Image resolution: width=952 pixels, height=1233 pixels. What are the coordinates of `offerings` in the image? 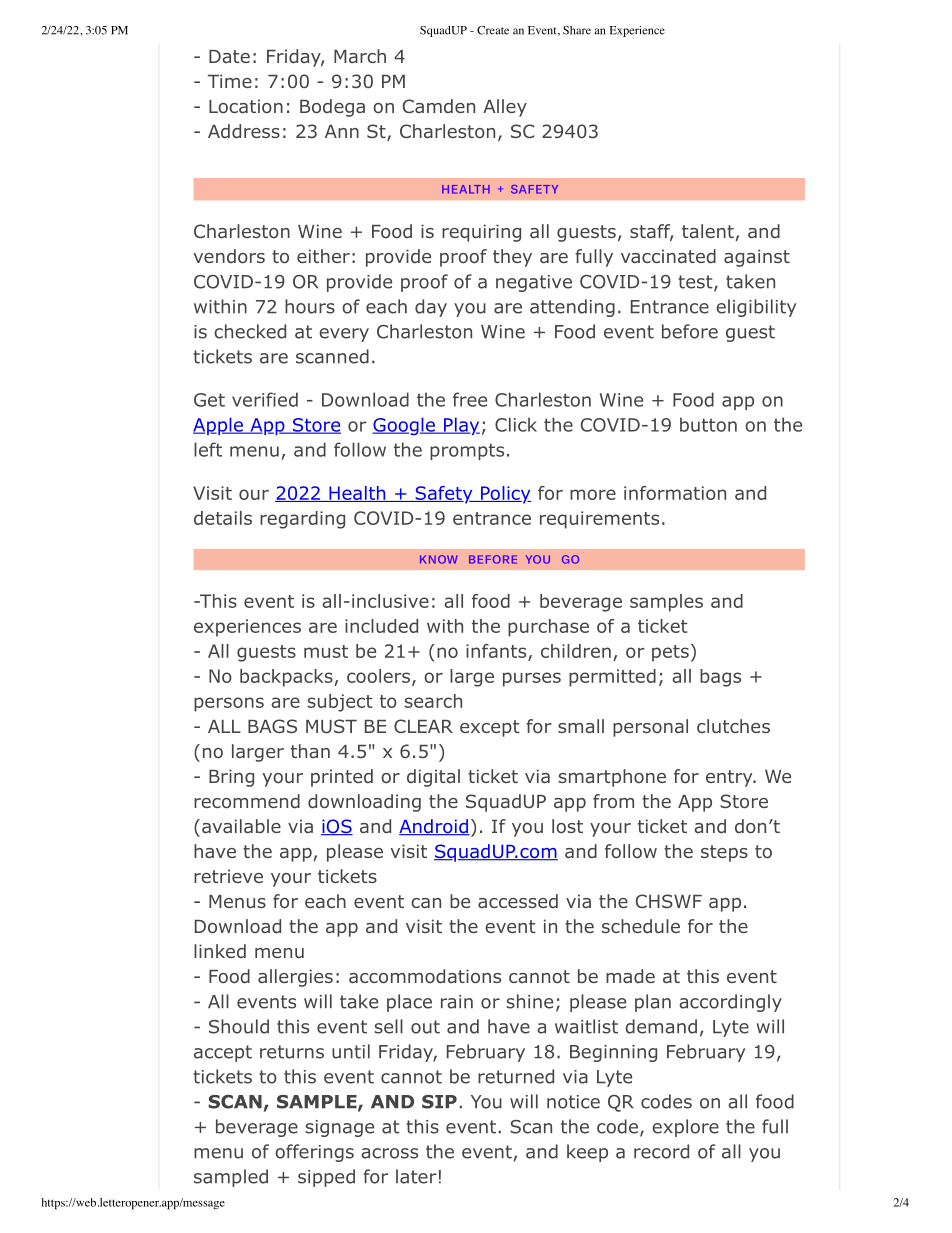 It's located at (314, 1153).
